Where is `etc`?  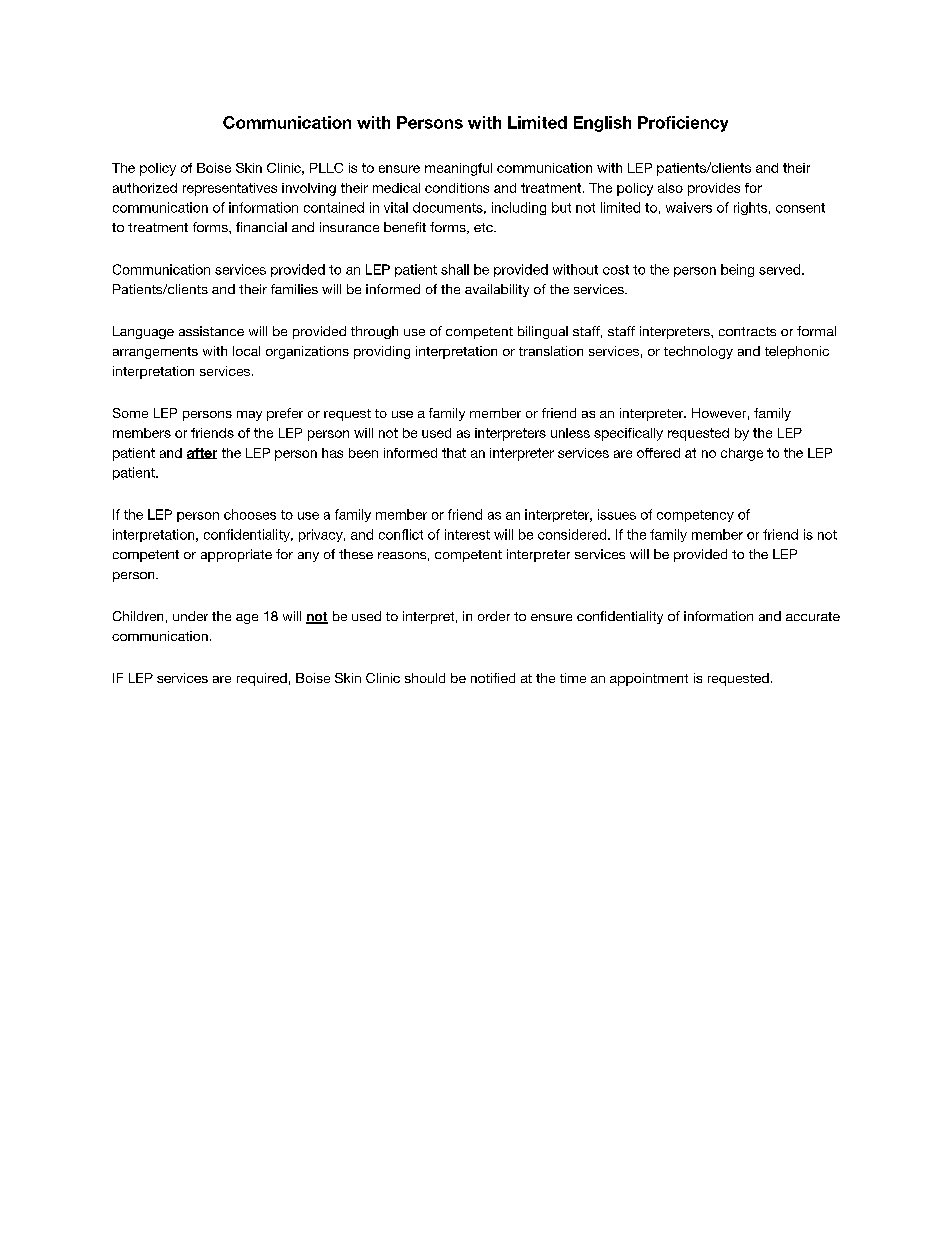 etc is located at coordinates (484, 227).
